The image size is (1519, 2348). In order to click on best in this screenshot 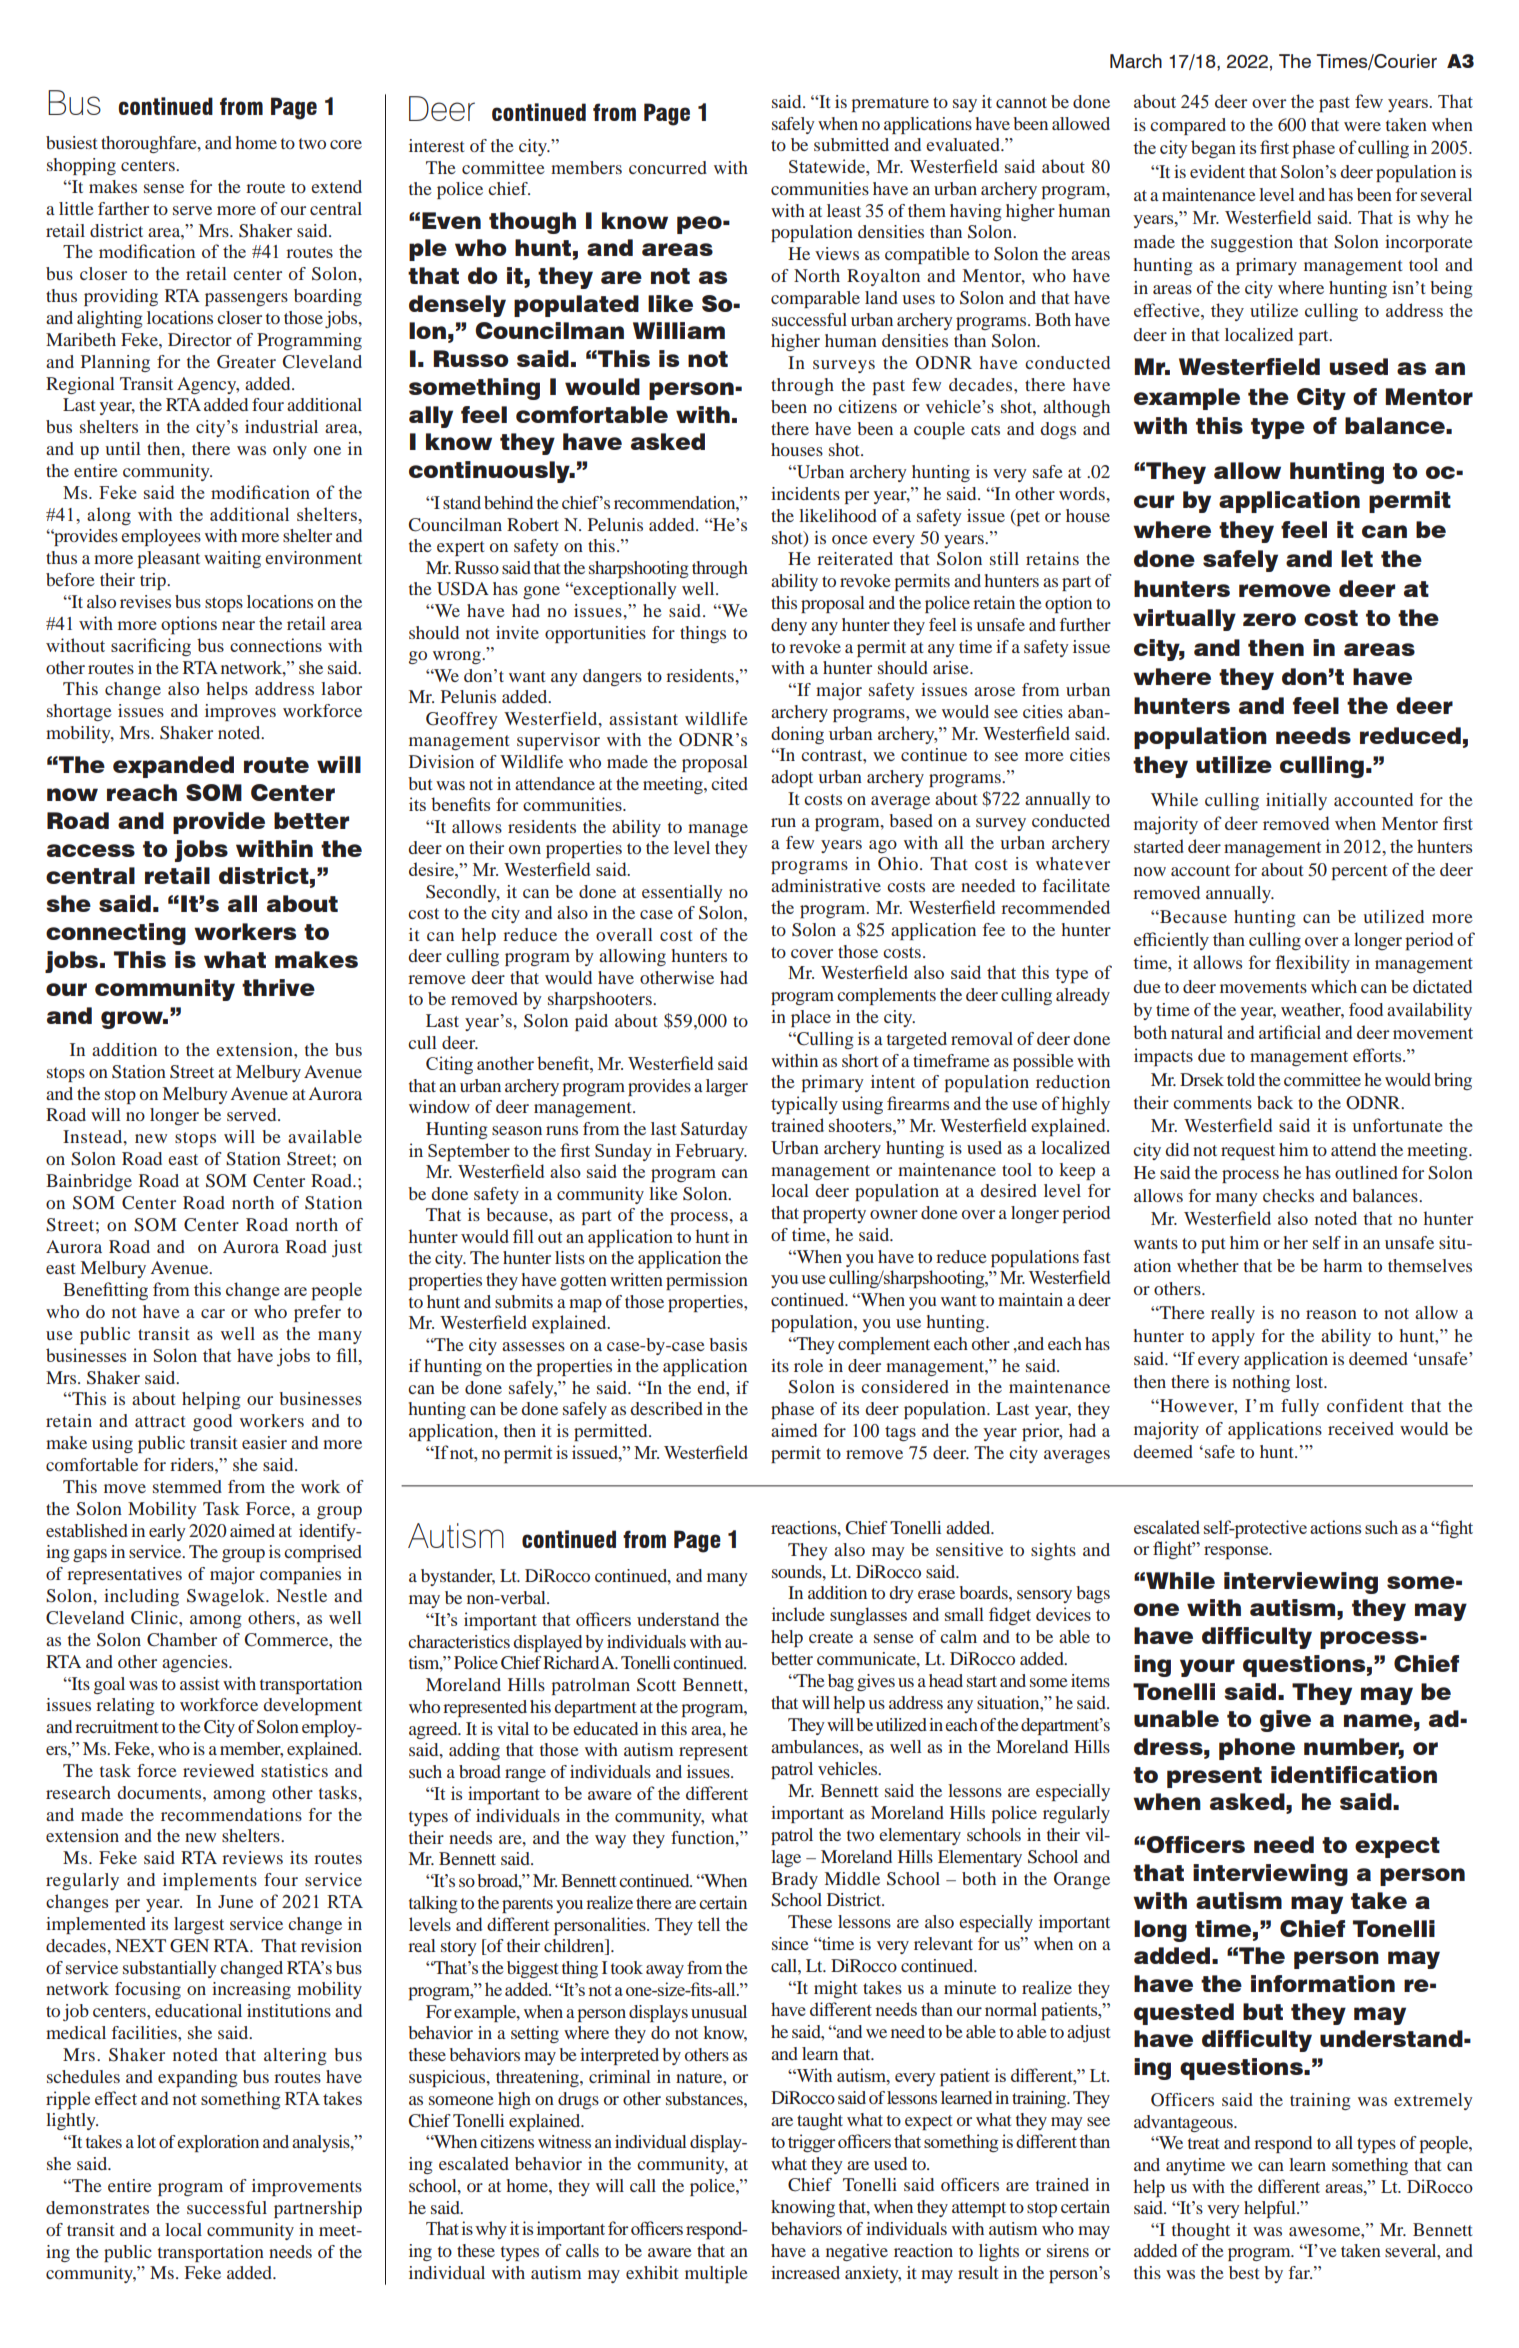, I will do `click(1244, 2272)`.
